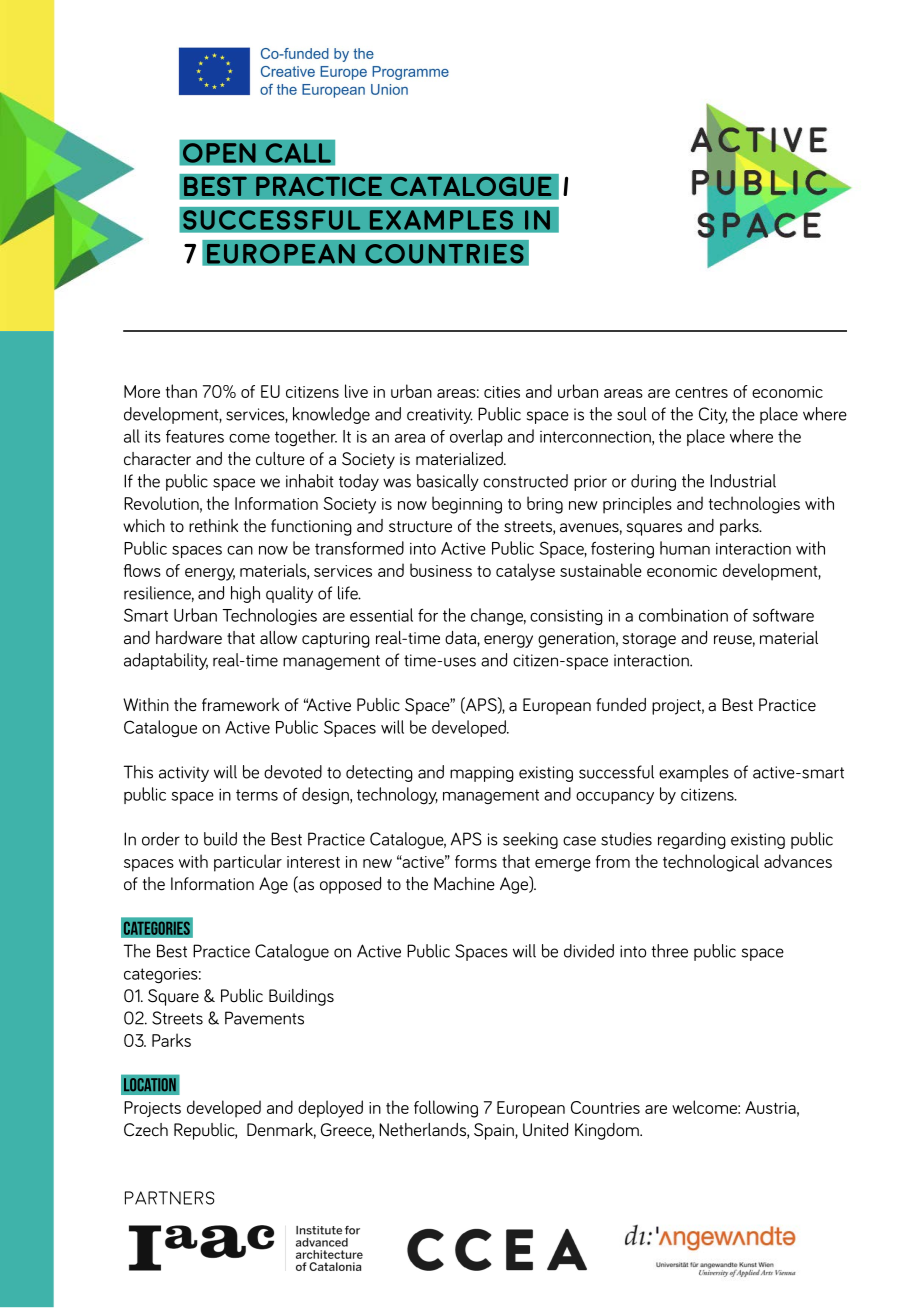 The width and height of the screenshot is (924, 1308). Describe the element at coordinates (669, 951) in the screenshot. I see `three` at that location.
